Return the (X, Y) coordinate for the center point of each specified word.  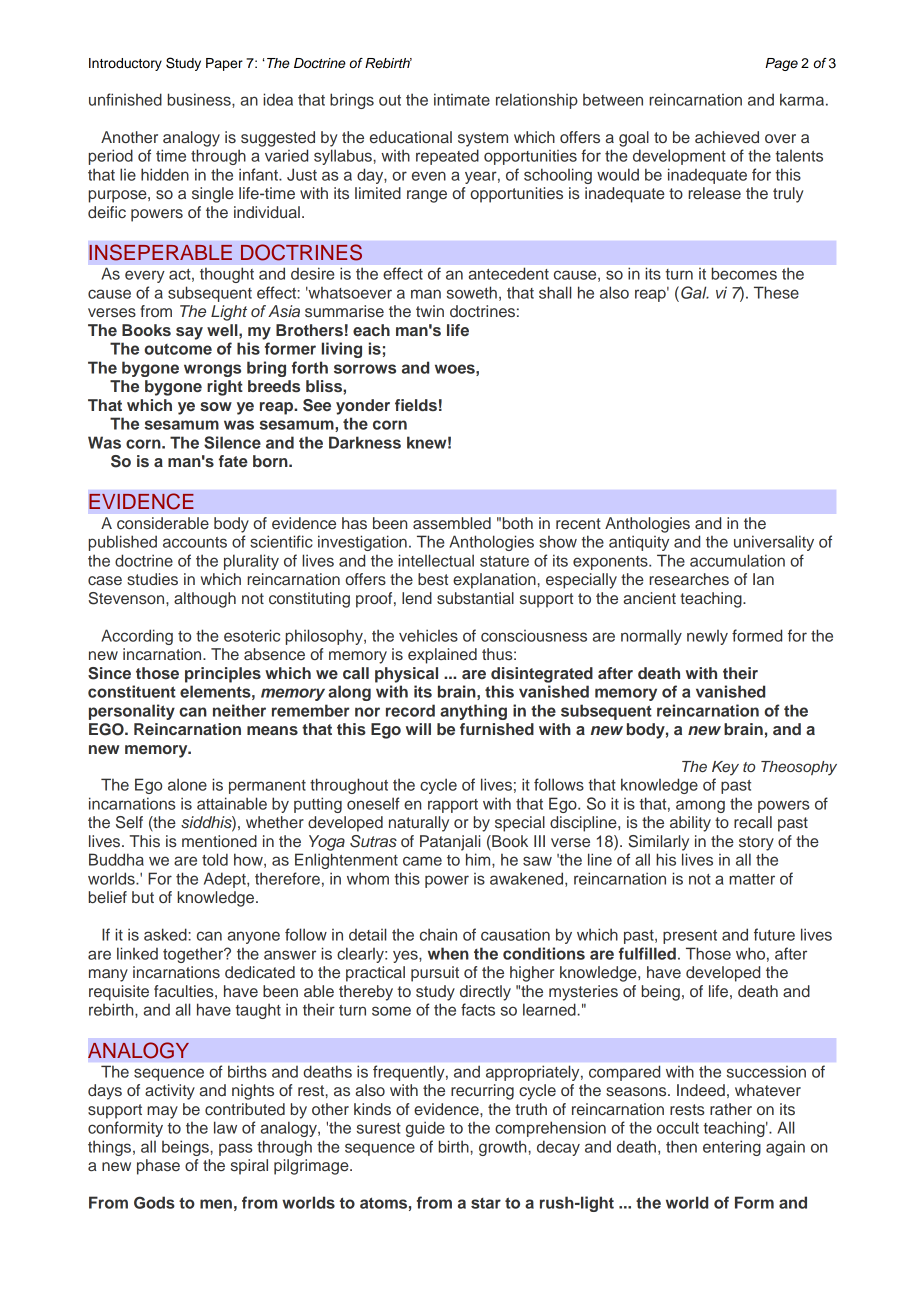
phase (158, 1167)
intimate (462, 99)
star (486, 1203)
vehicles (428, 635)
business (200, 99)
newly (707, 637)
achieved (727, 137)
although (205, 600)
